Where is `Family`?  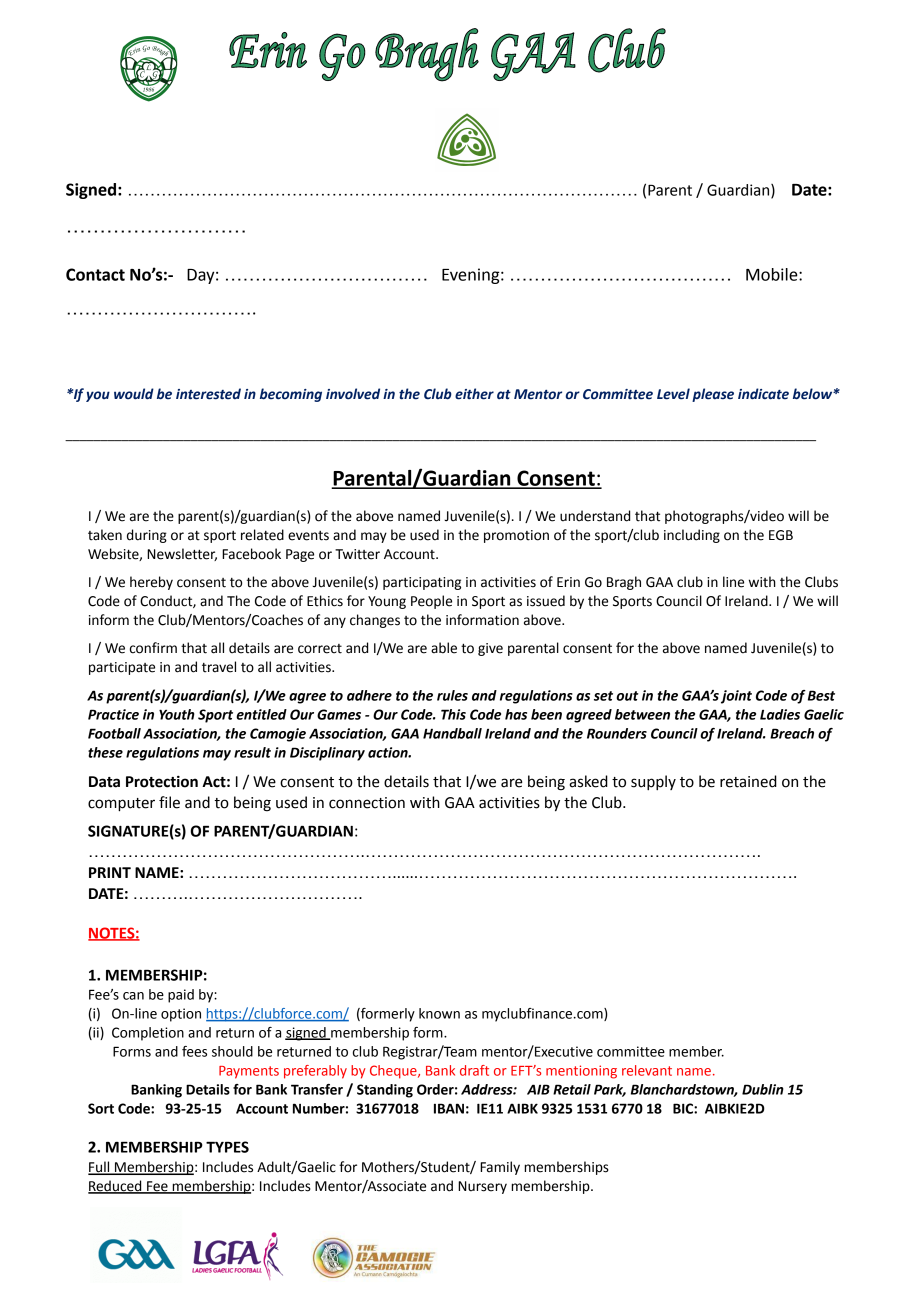
Family is located at coordinates (500, 1168).
